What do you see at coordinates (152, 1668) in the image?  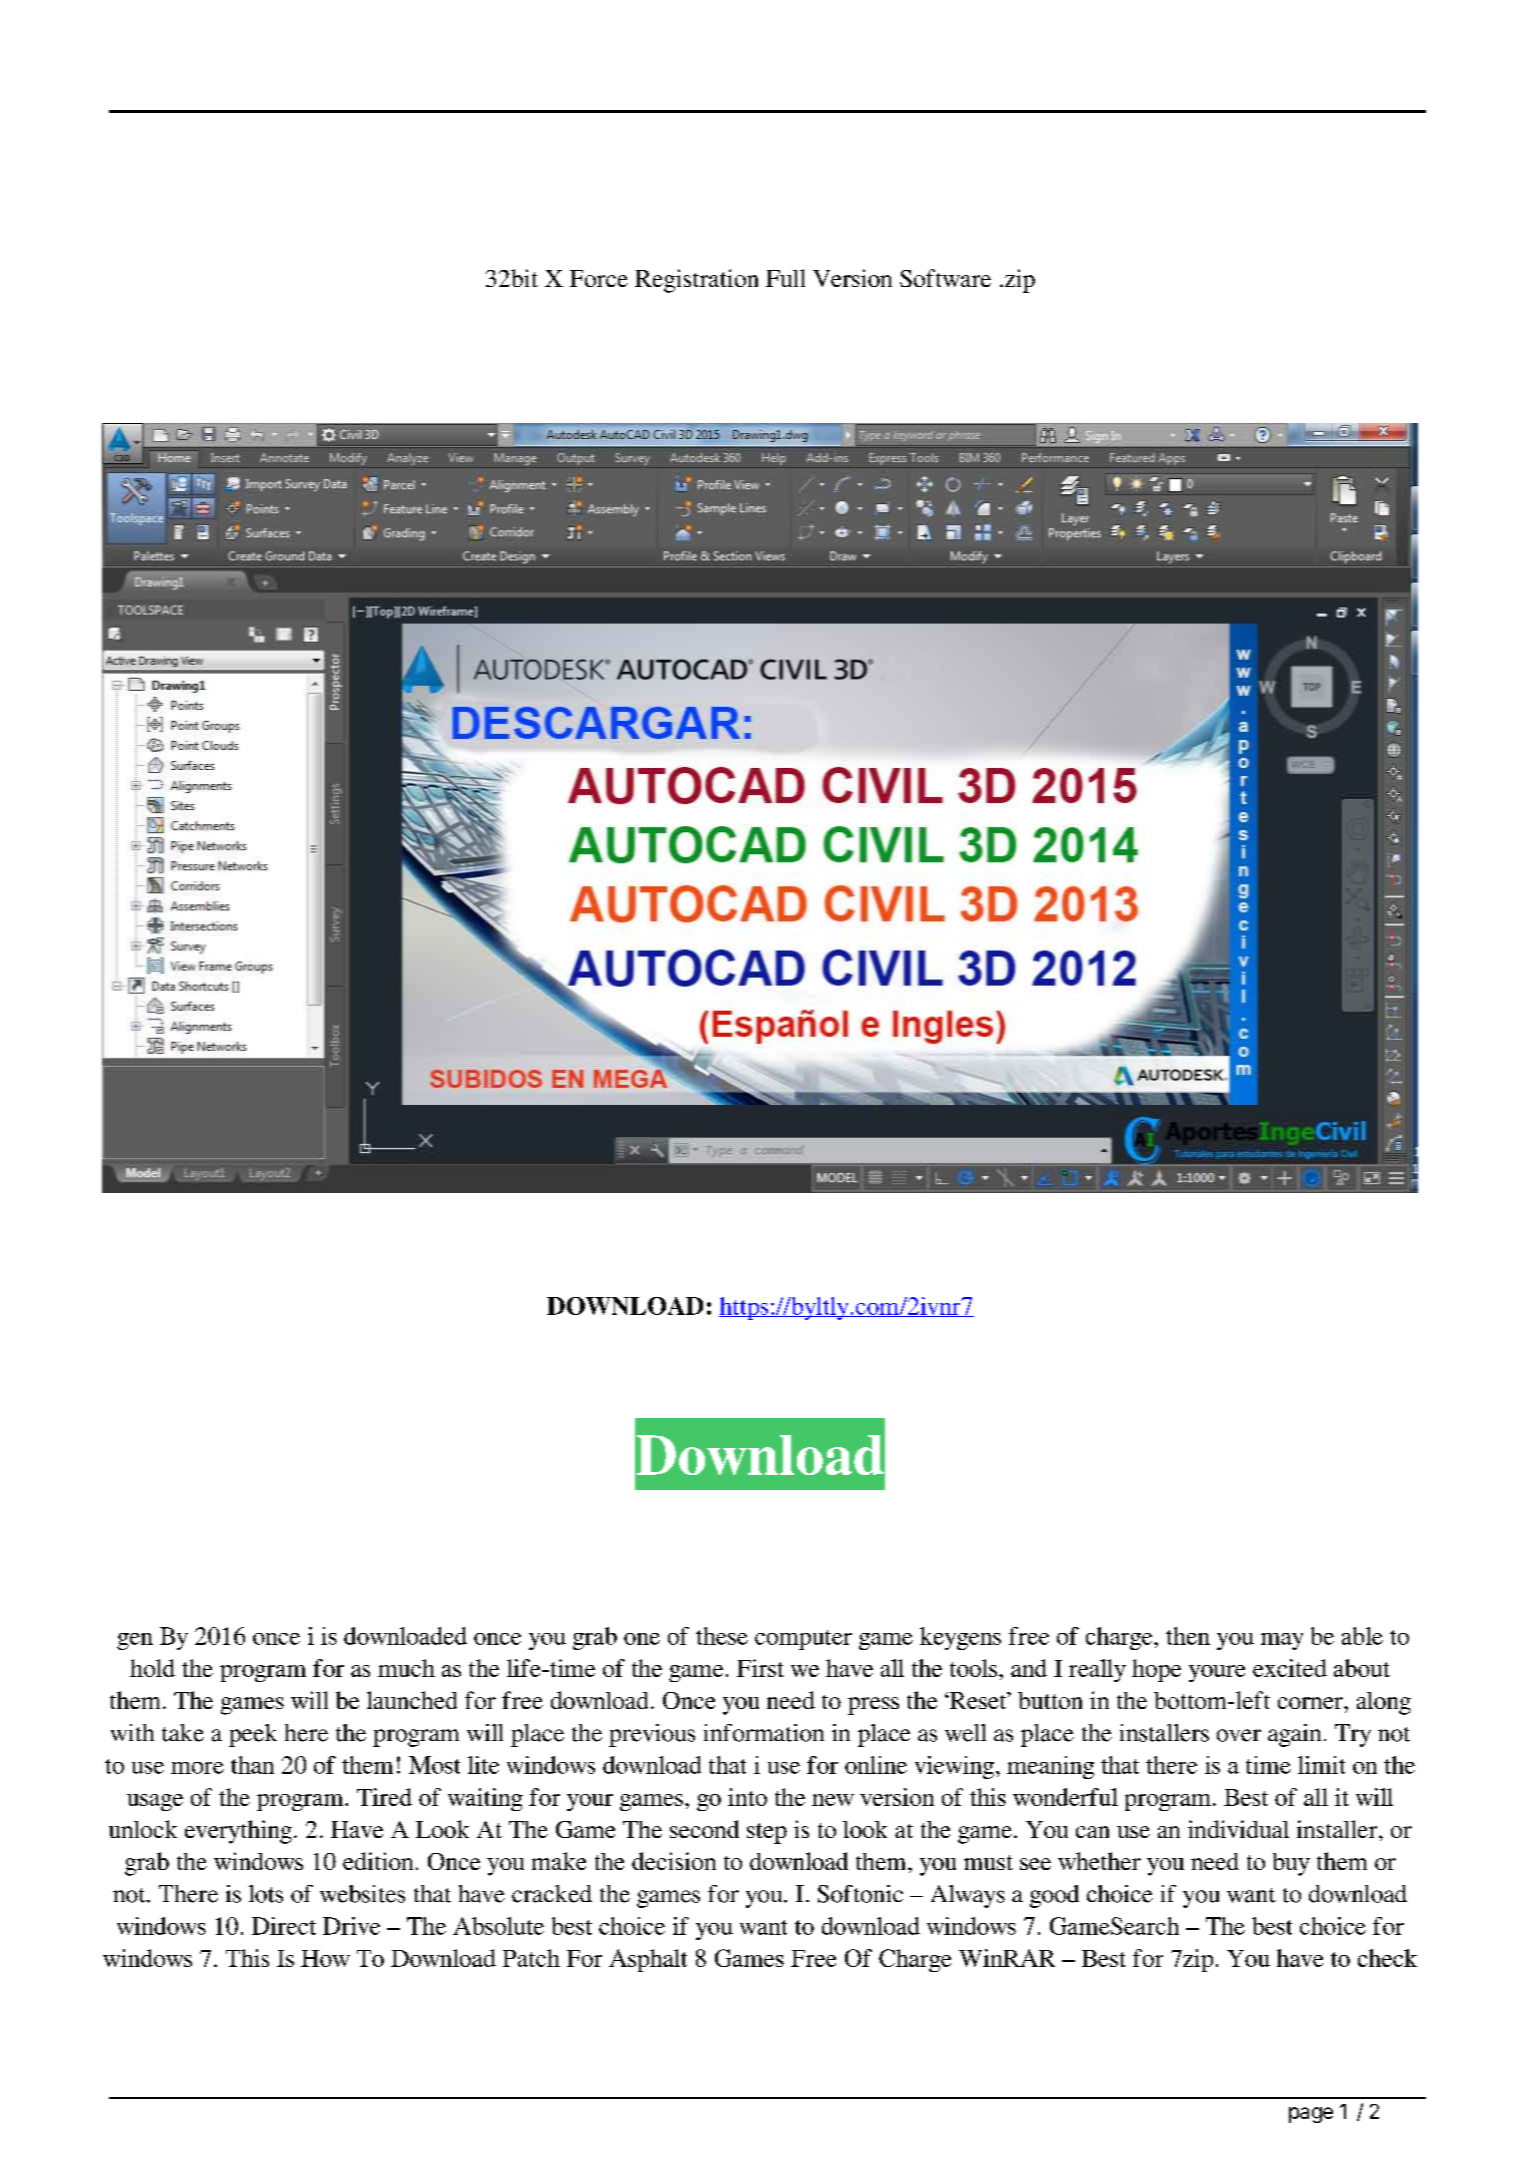 I see `hold` at bounding box center [152, 1668].
